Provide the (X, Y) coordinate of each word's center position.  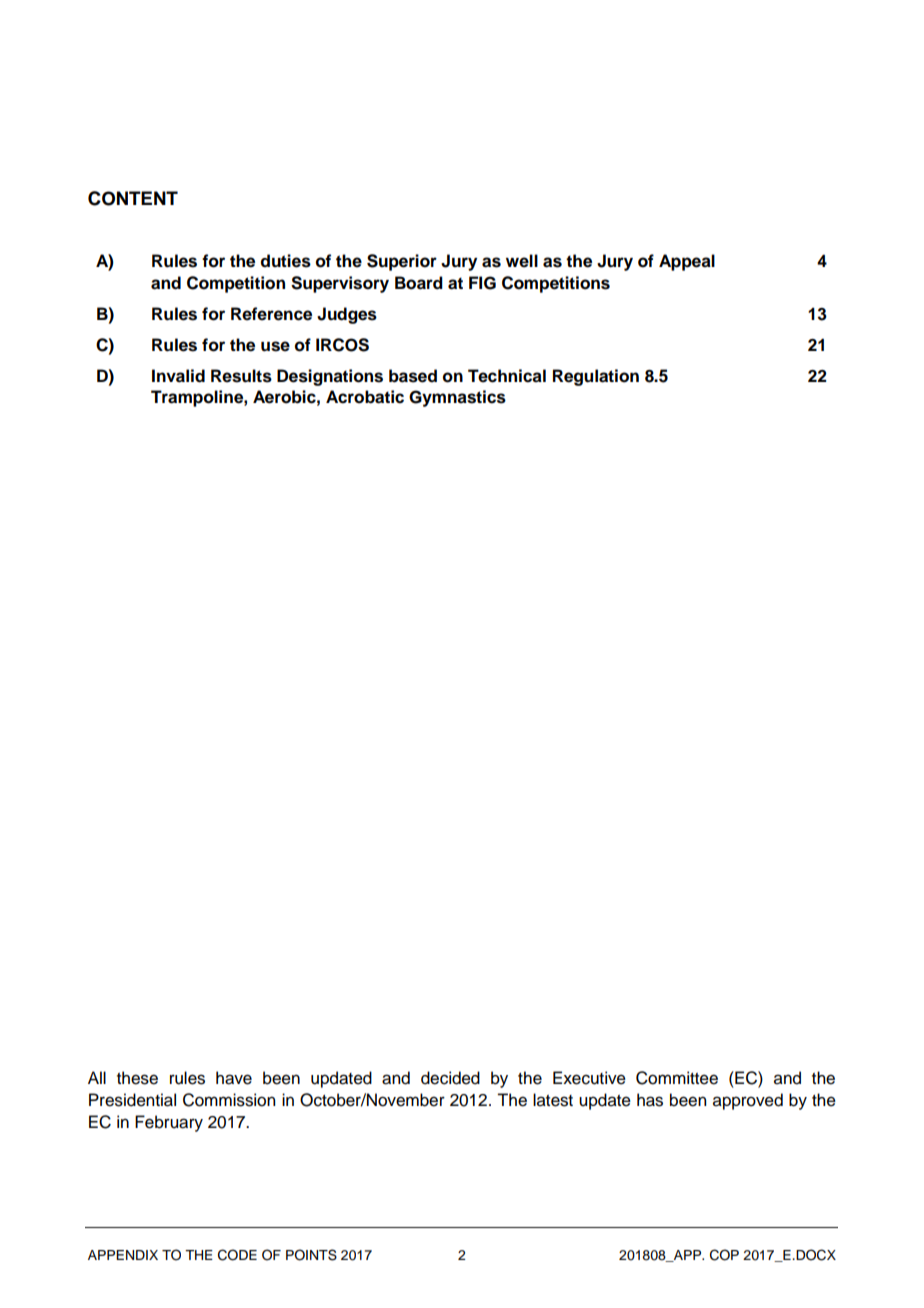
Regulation (596, 377)
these (137, 1078)
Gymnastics (457, 398)
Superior (402, 262)
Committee (677, 1078)
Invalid (178, 376)
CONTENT (133, 198)
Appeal (687, 262)
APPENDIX (123, 1255)
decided (450, 1078)
